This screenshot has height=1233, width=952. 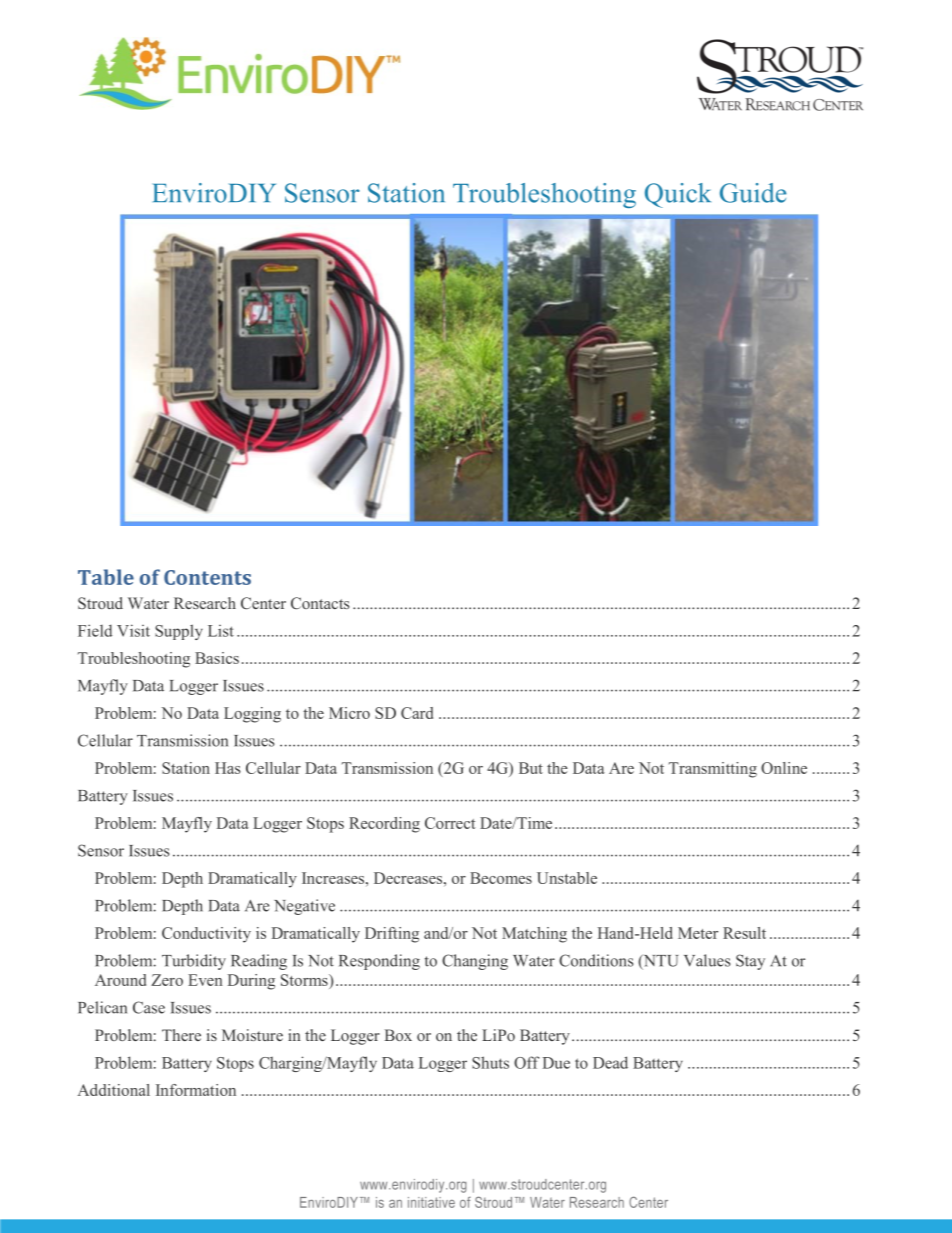 I want to click on Quick, so click(x=678, y=195).
